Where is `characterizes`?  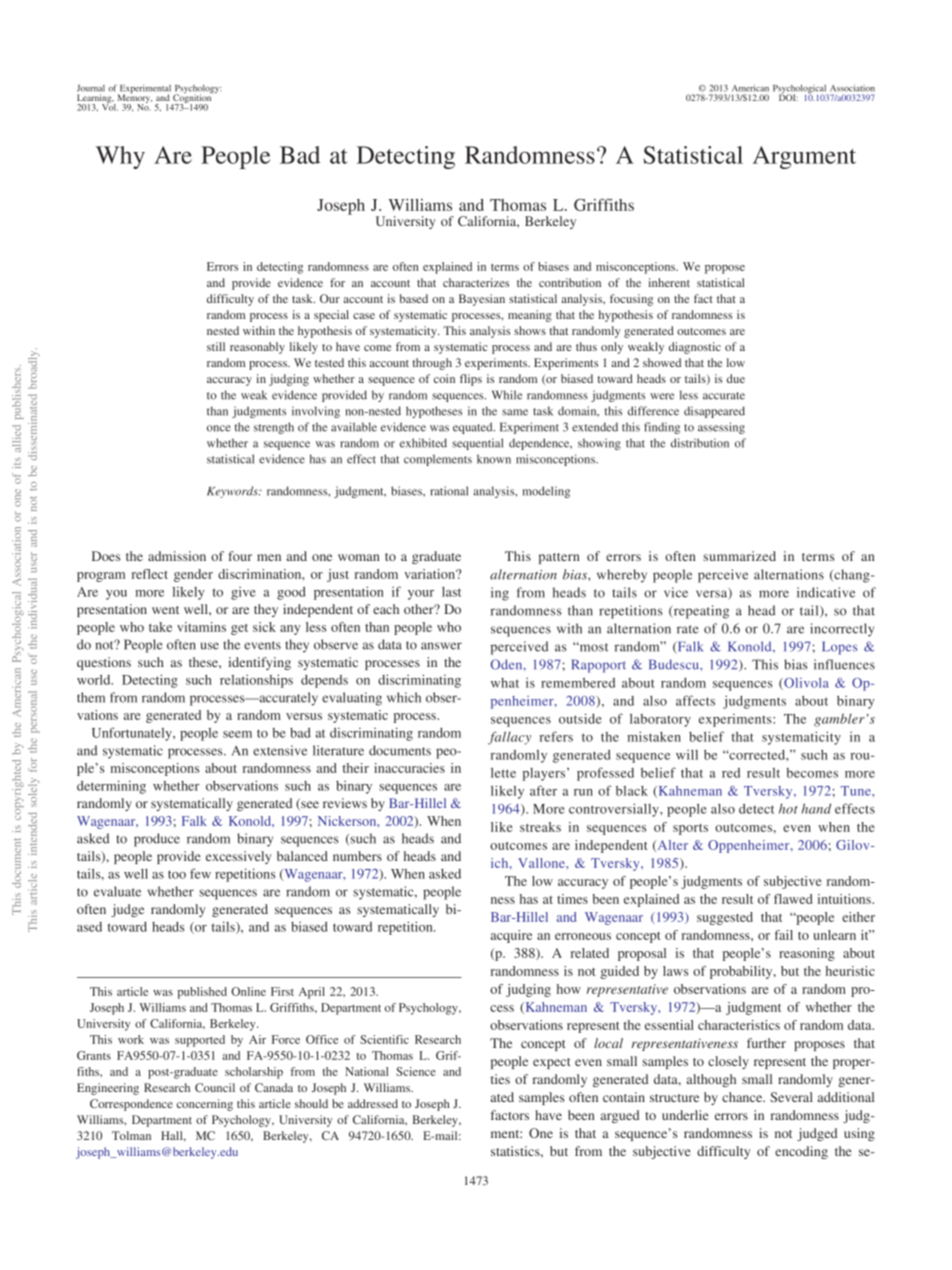 characterizes is located at coordinates (476, 282).
